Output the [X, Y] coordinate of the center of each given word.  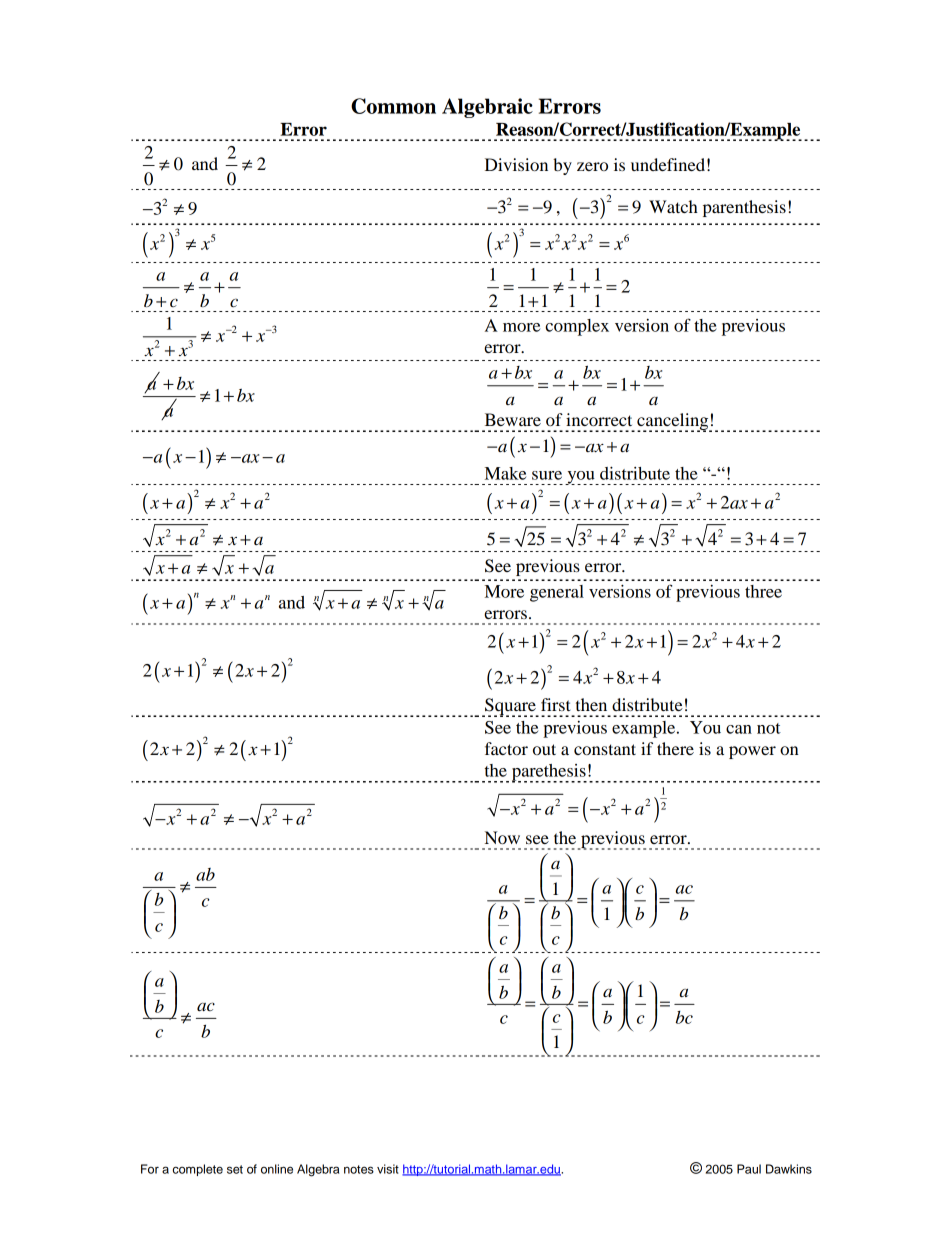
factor [506, 748]
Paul [749, 1169]
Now [502, 837]
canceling [674, 422]
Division [516, 164]
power [752, 752]
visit [388, 1169]
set [235, 1169]
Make [505, 473]
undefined [668, 164]
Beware [513, 419]
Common [393, 106]
